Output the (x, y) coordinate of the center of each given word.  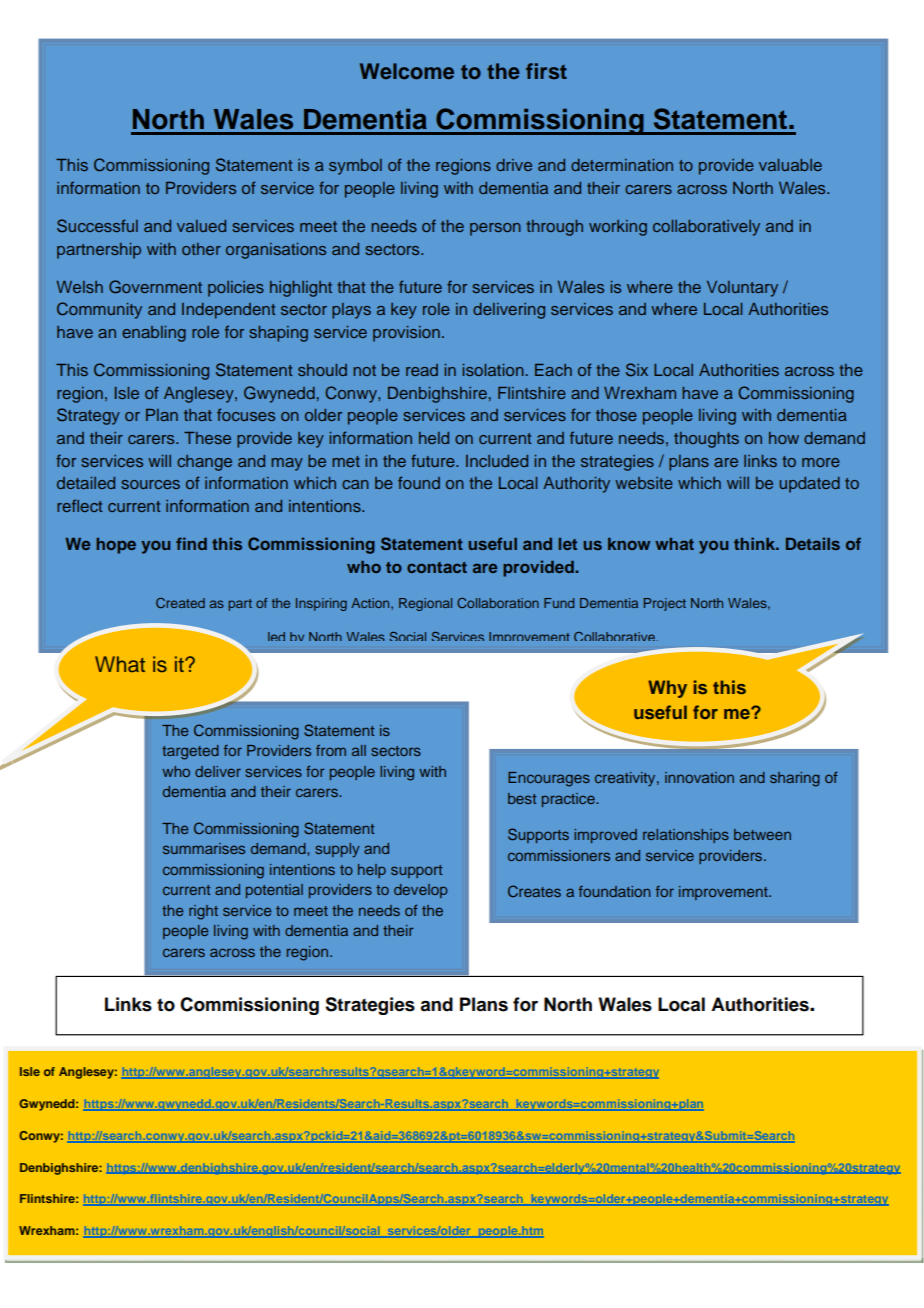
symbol (355, 167)
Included (497, 461)
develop (420, 891)
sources (150, 484)
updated (809, 485)
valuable (790, 165)
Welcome (407, 71)
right (203, 912)
